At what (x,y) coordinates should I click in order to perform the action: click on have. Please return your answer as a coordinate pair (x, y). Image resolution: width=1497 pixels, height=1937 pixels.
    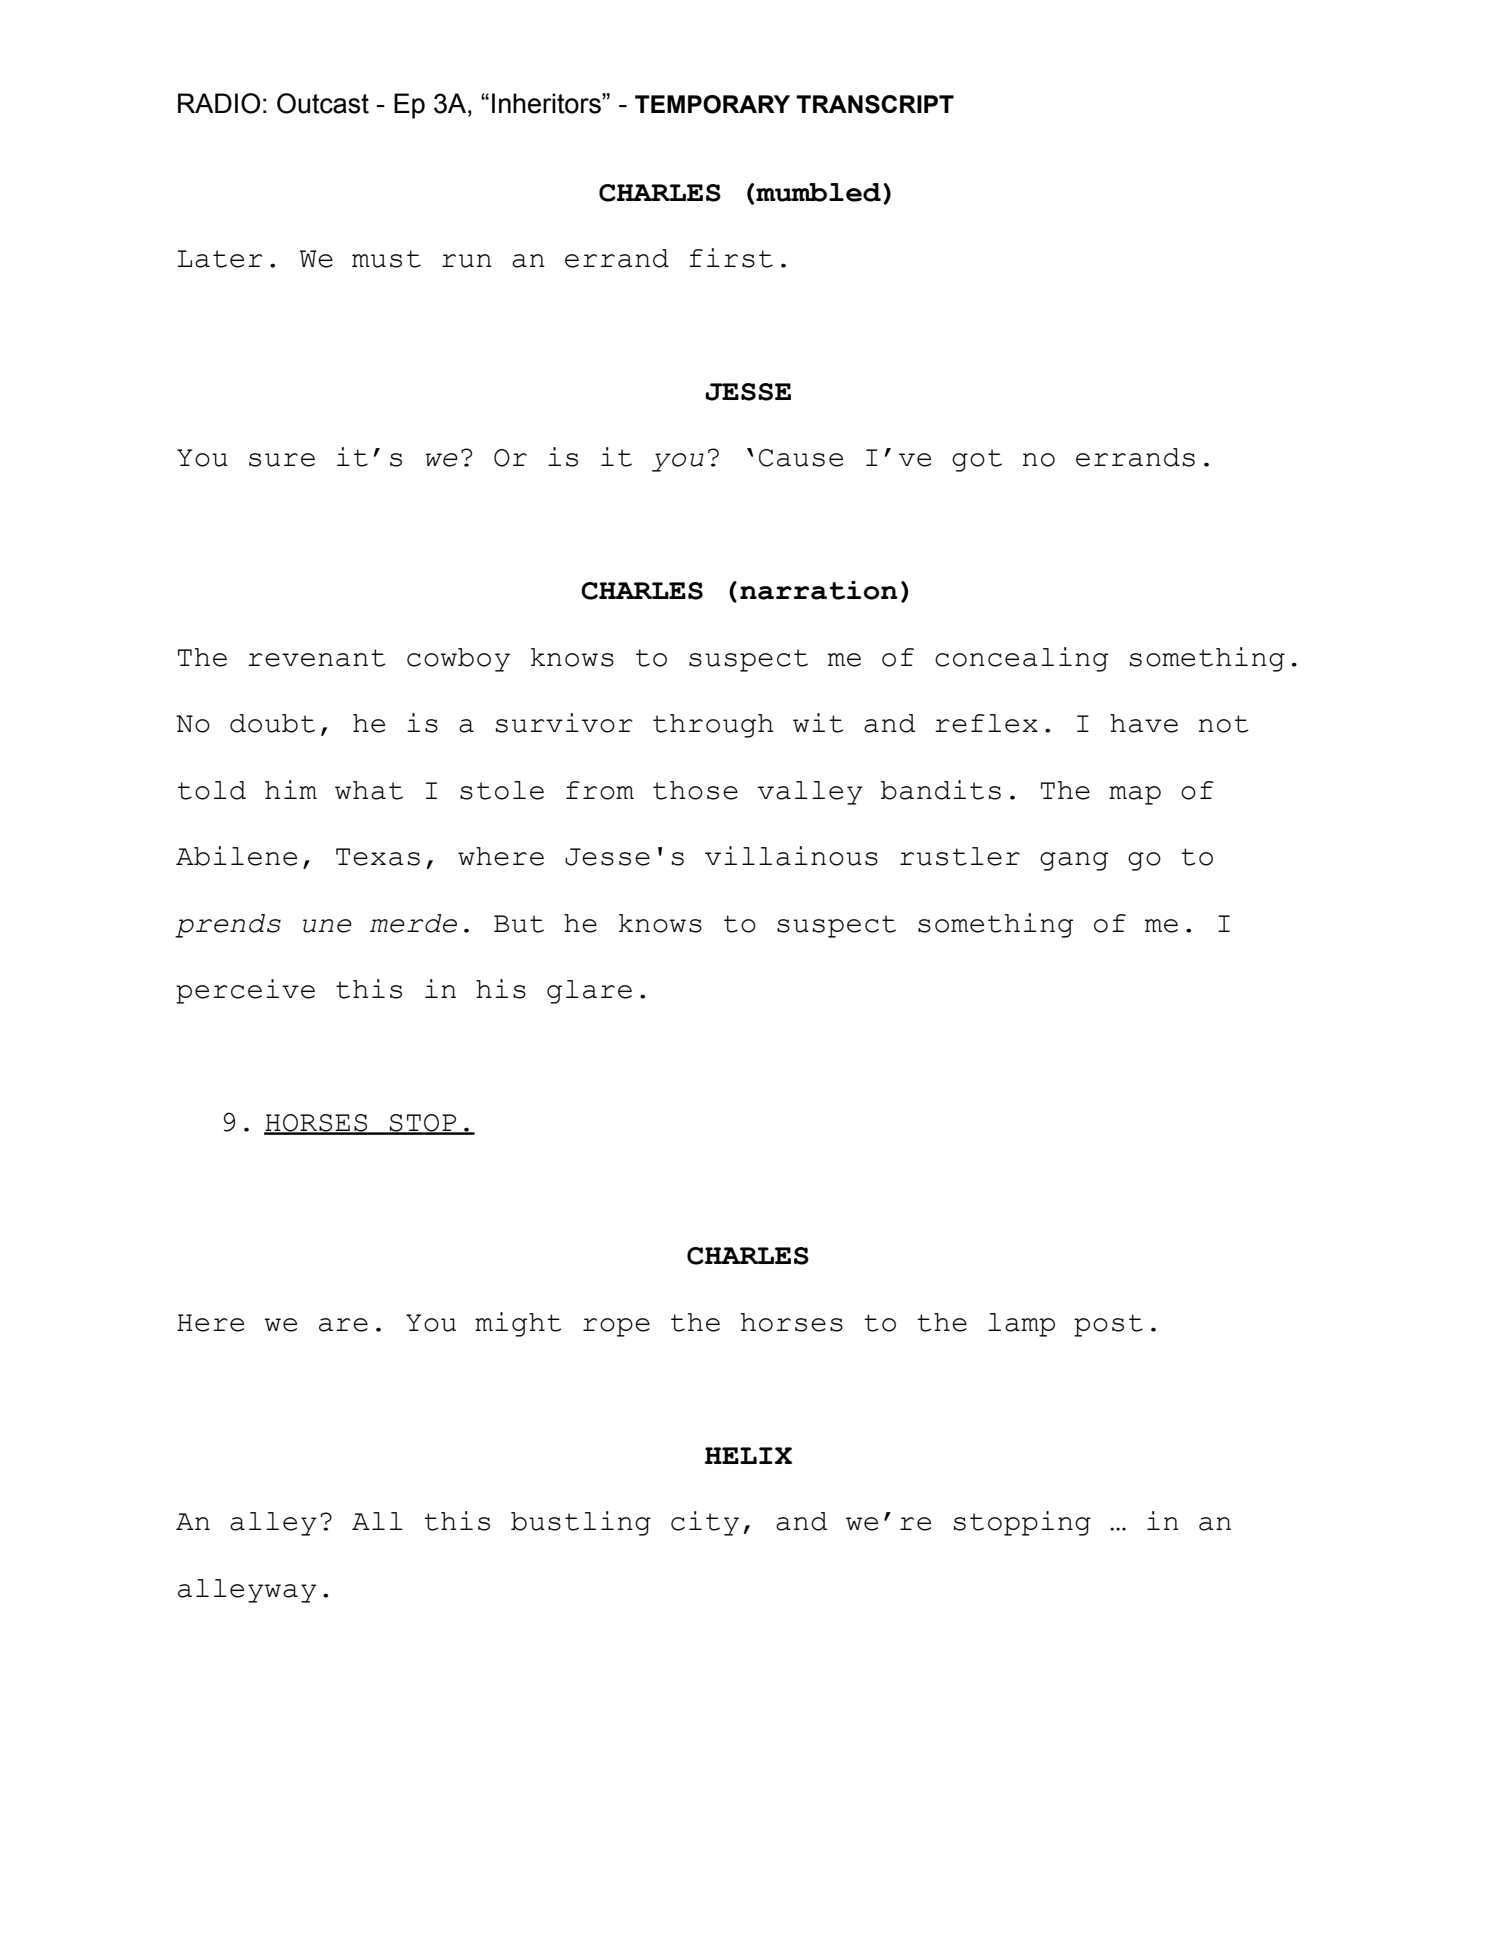
    Looking at the image, I should click on (1144, 723).
